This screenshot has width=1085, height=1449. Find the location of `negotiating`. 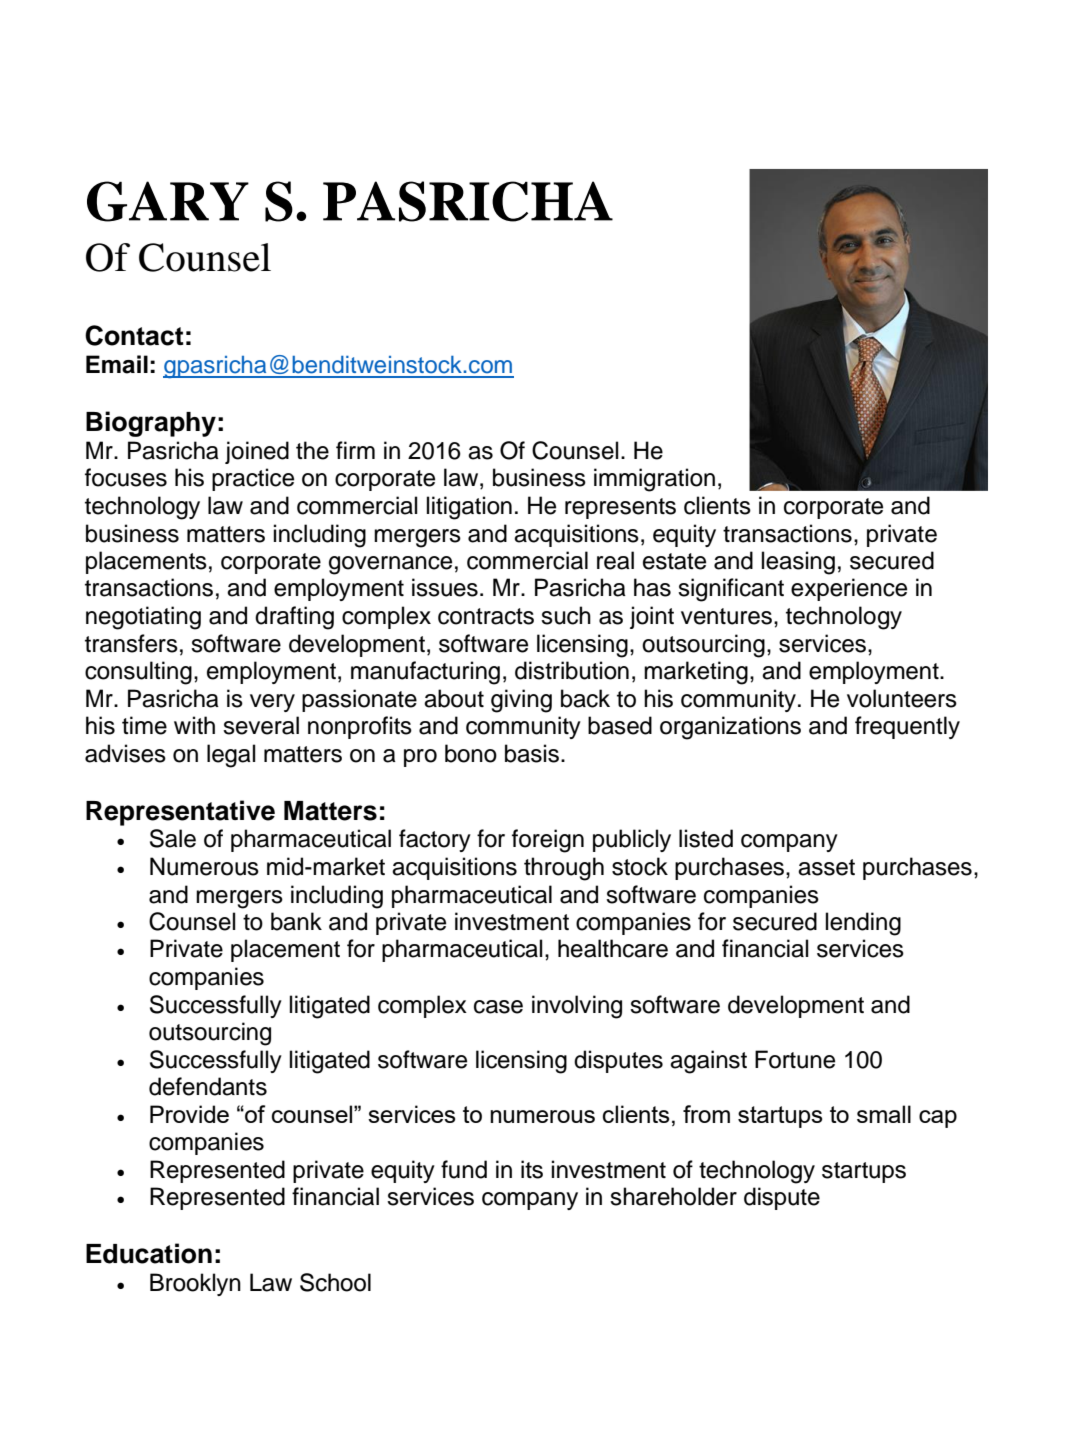

negotiating is located at coordinates (143, 618).
